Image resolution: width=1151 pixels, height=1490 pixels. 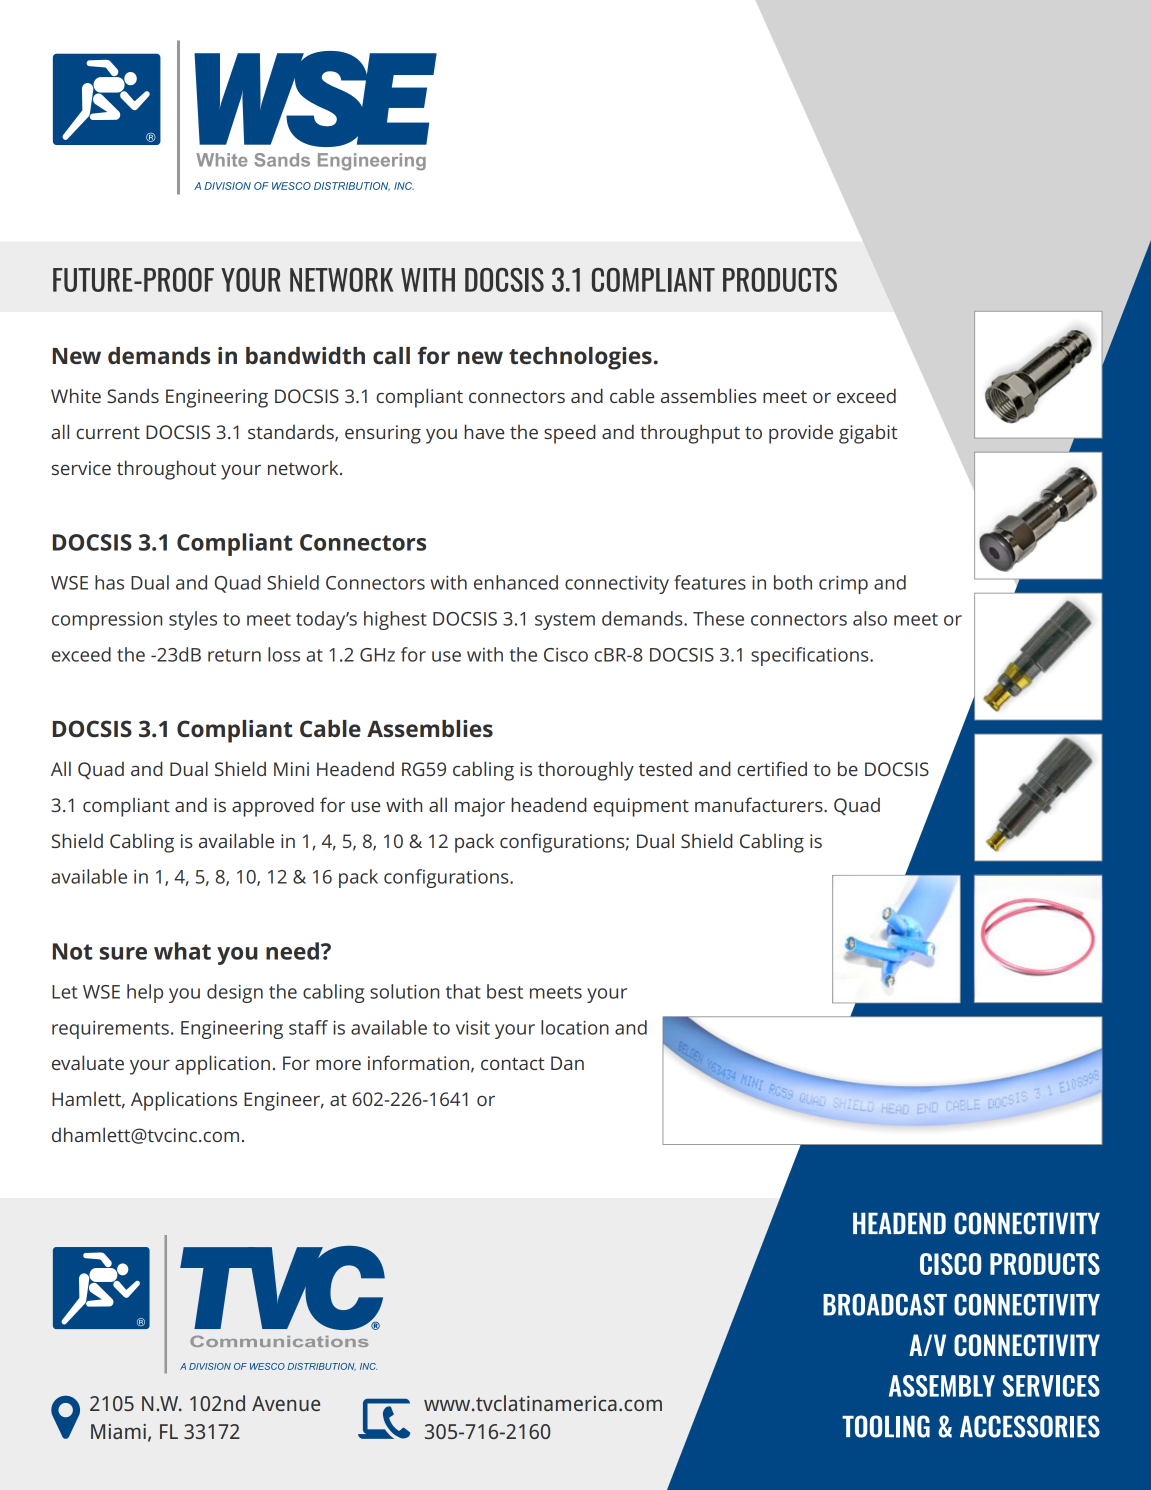 What do you see at coordinates (811, 656) in the document?
I see `specifications` at bounding box center [811, 656].
